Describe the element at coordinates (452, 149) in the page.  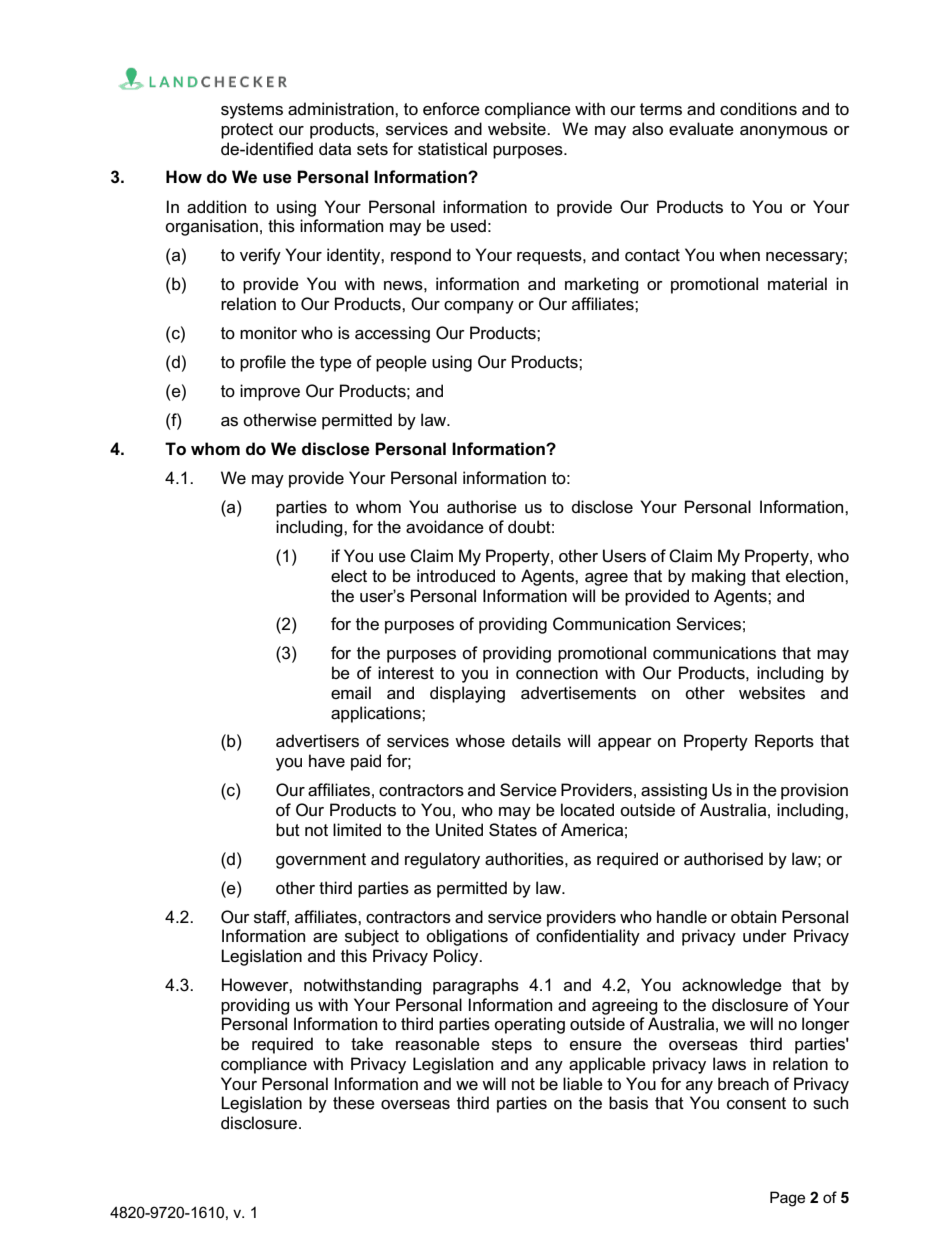
I see `statistical` at that location.
